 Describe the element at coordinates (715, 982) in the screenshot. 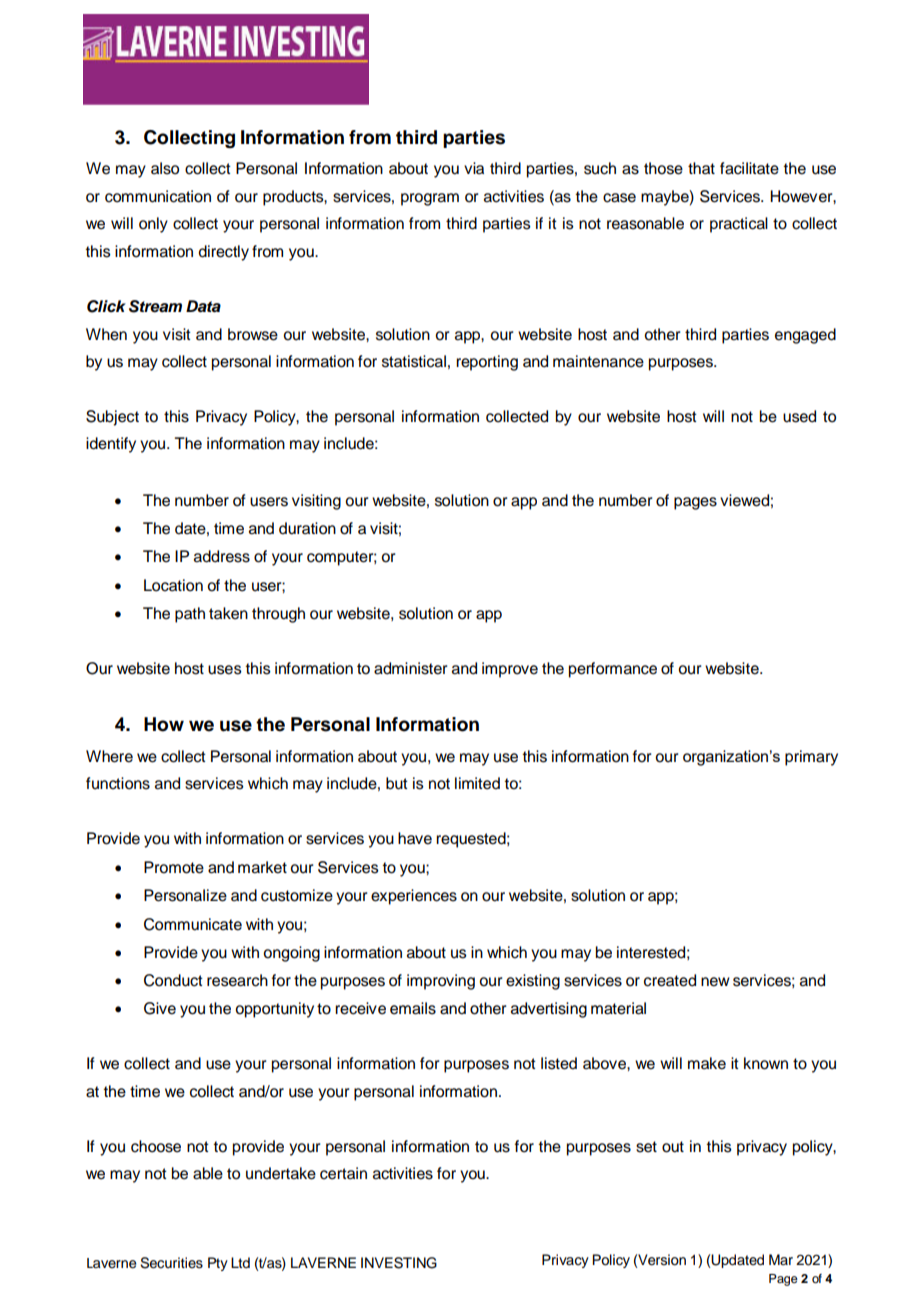

I see `new` at that location.
